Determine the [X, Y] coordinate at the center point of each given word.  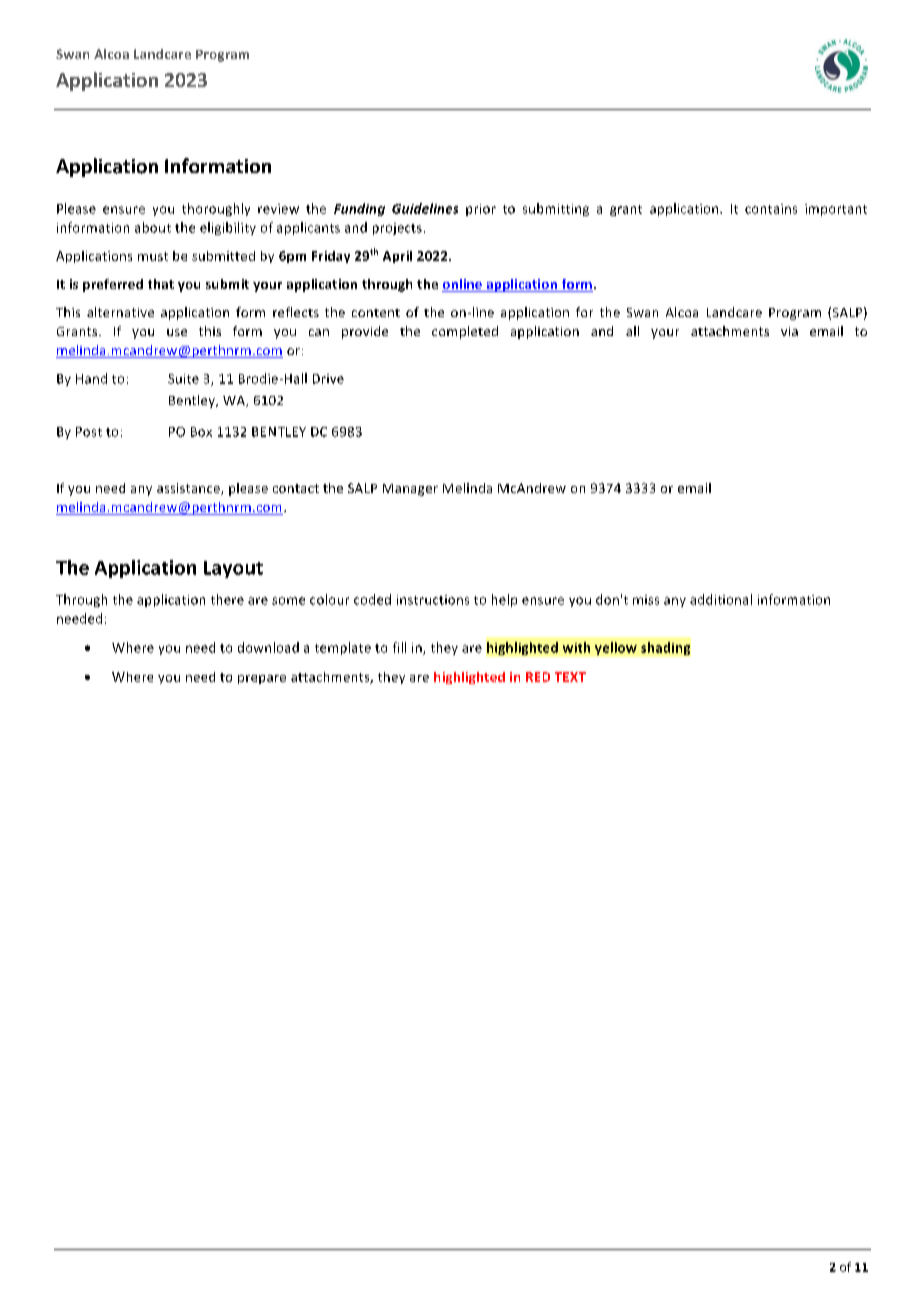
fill [399, 647]
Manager [410, 490]
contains [771, 209]
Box [201, 432]
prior [481, 210]
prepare [262, 679]
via [789, 331]
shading [665, 648]
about [153, 227]
